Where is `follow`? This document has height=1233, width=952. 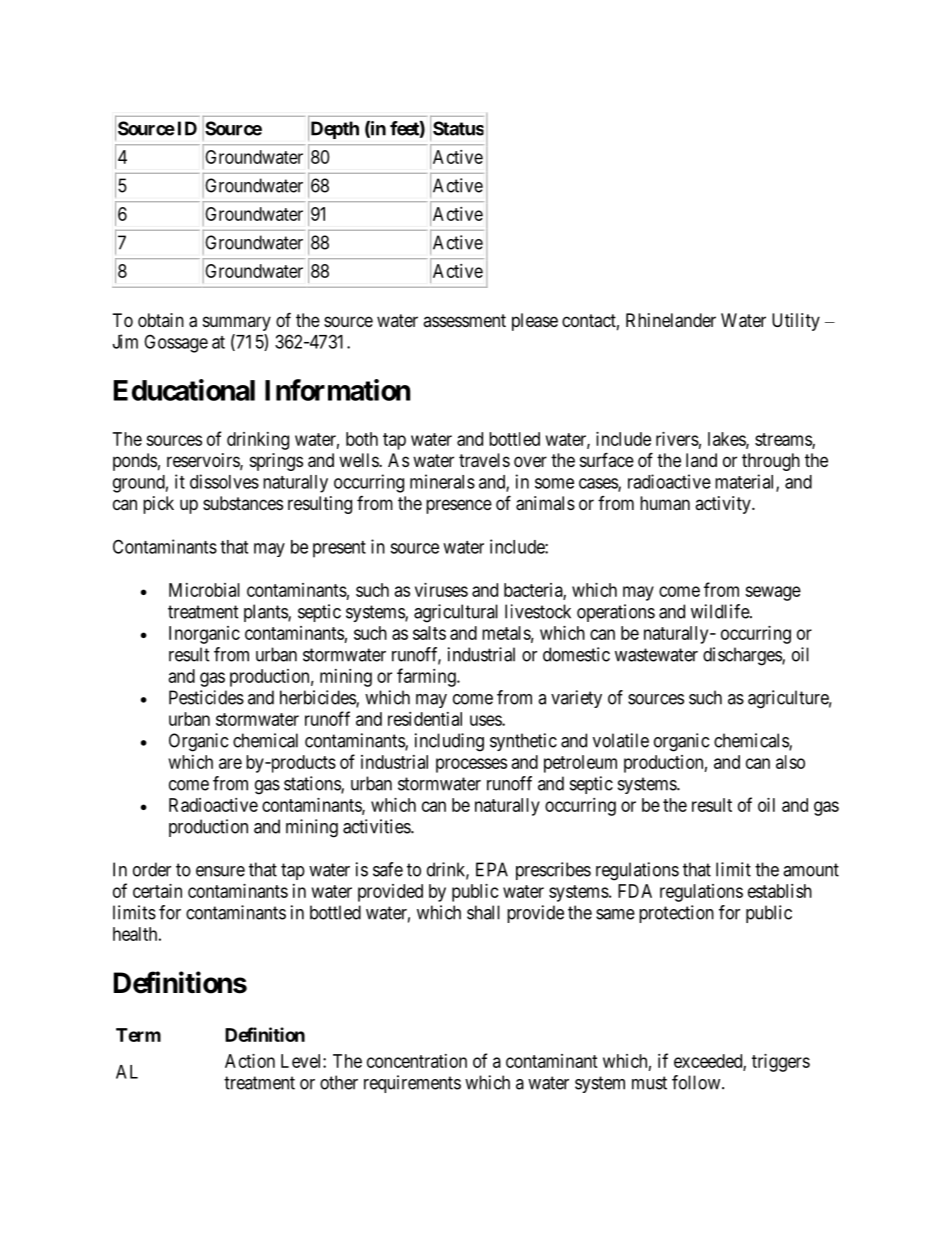 follow is located at coordinates (697, 1082).
